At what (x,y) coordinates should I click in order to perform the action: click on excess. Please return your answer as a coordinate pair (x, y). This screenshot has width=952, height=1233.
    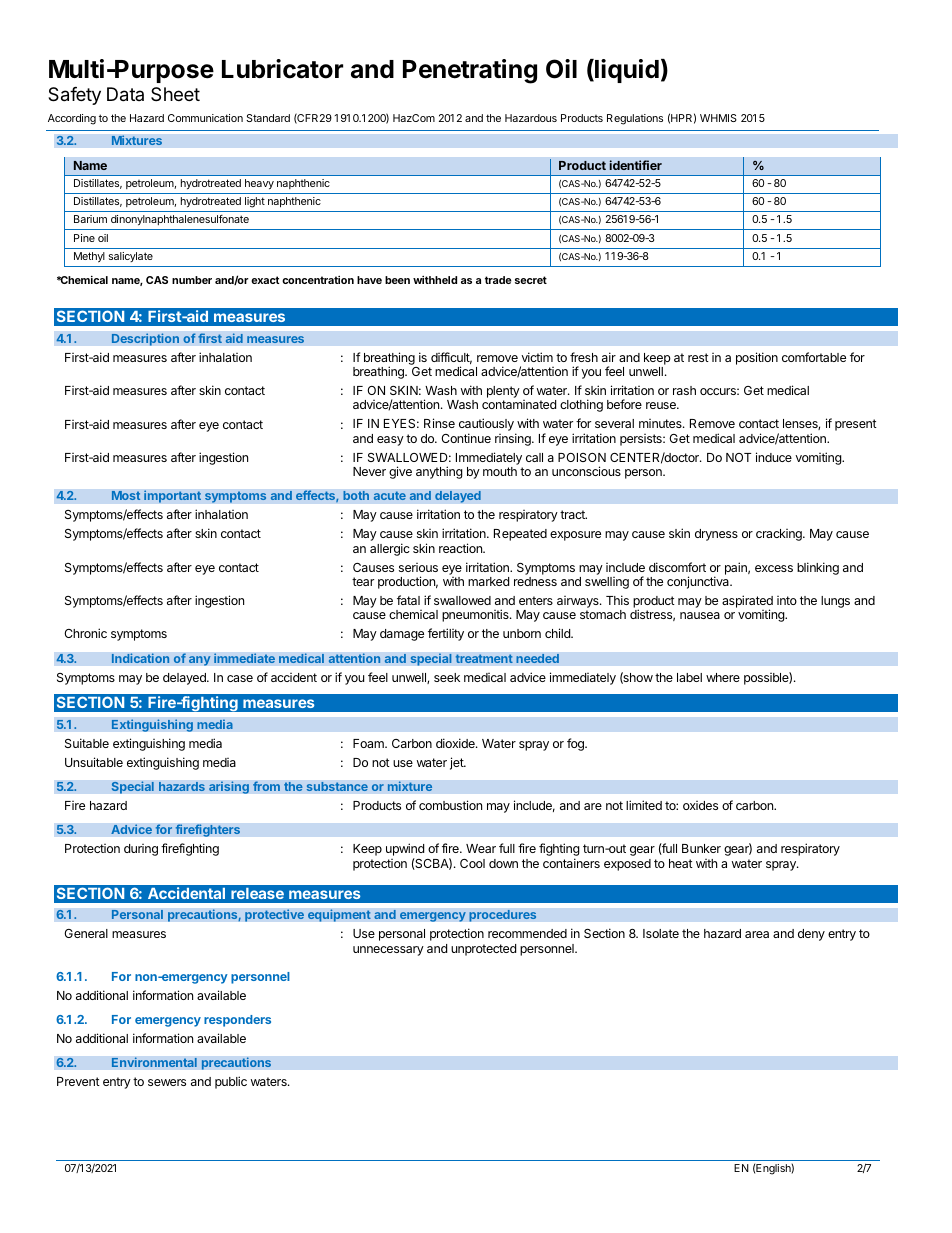
    Looking at the image, I should click on (774, 568).
